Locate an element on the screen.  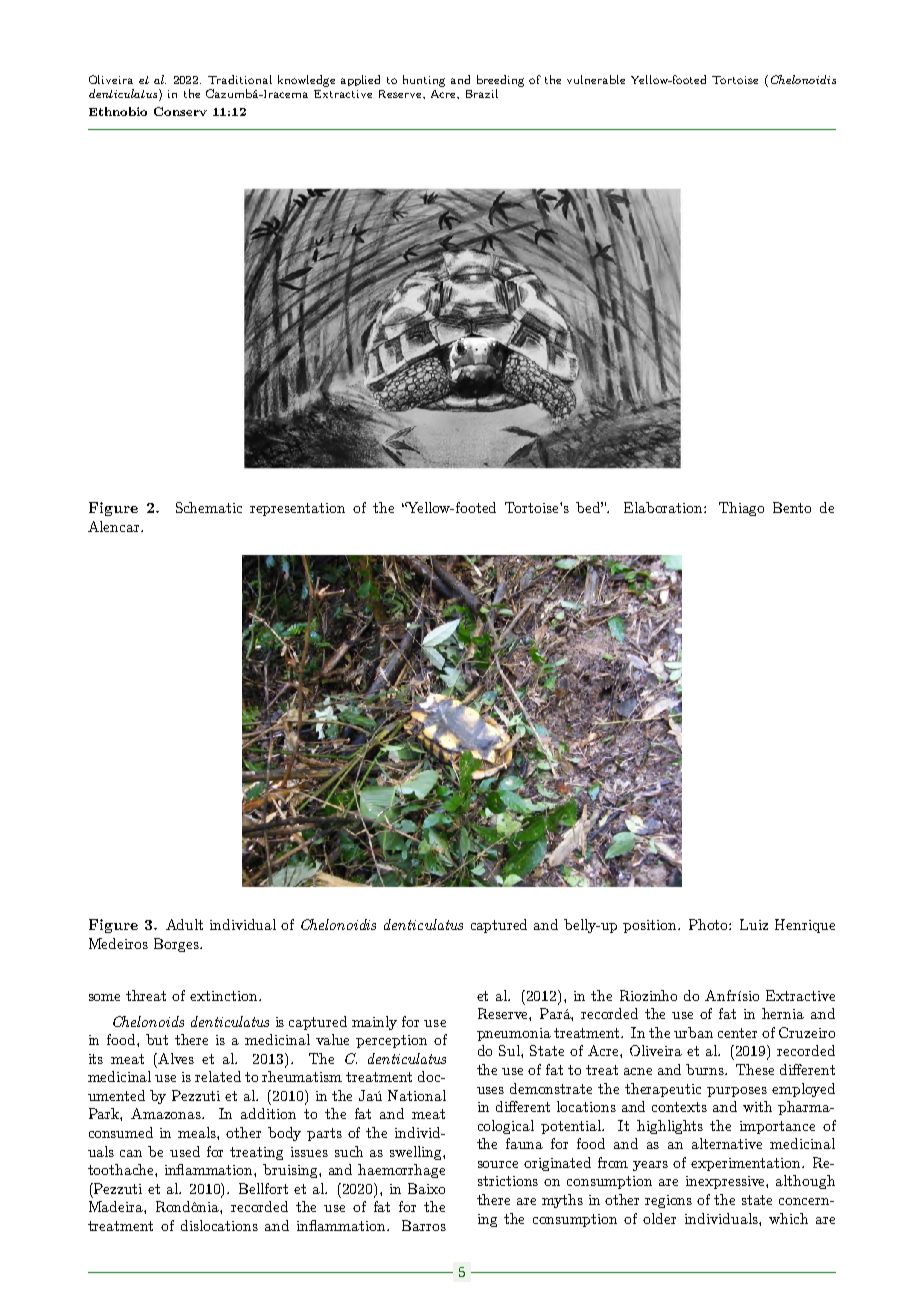
bed is located at coordinates (589, 507).
